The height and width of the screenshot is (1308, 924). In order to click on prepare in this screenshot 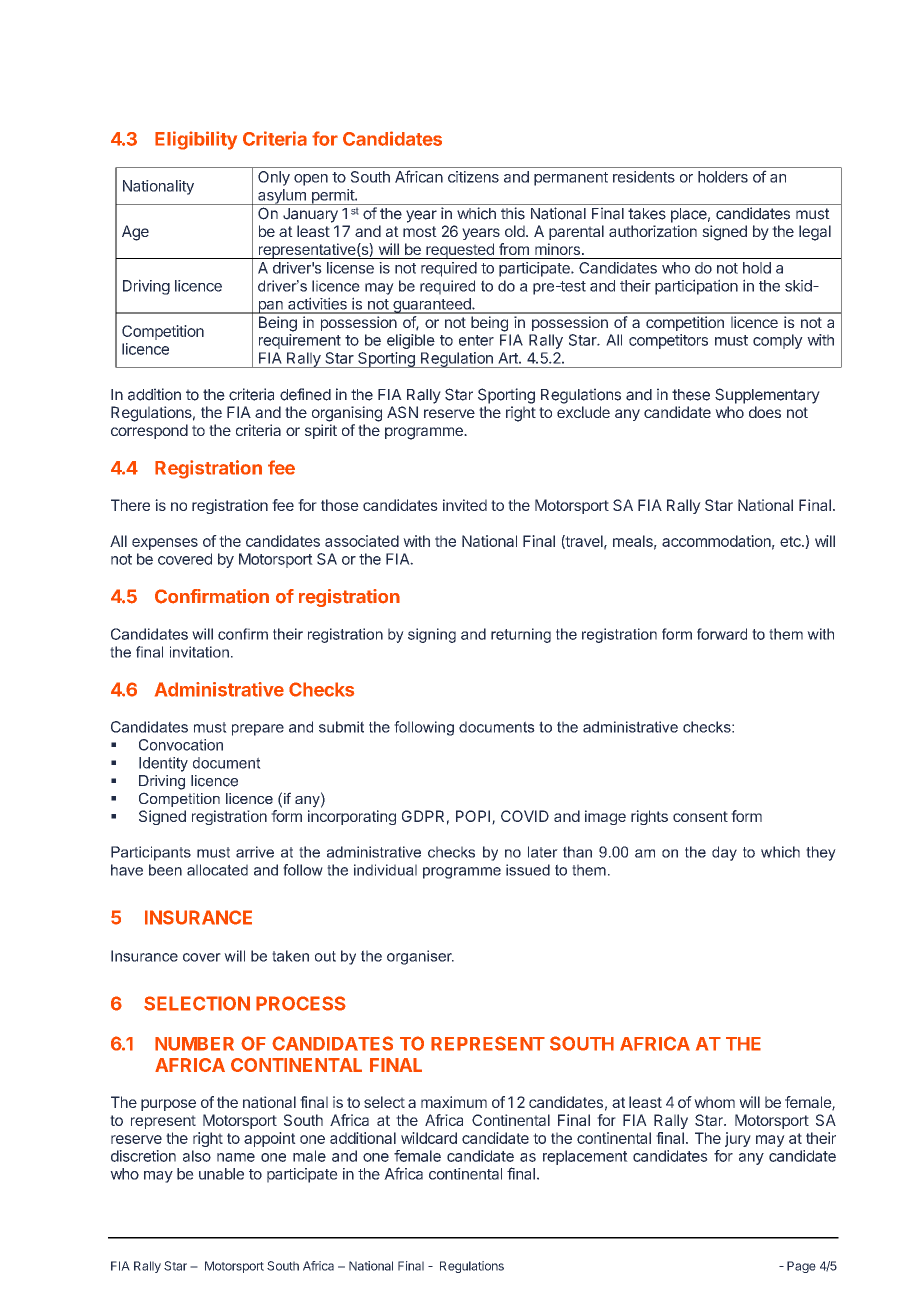, I will do `click(258, 730)`.
